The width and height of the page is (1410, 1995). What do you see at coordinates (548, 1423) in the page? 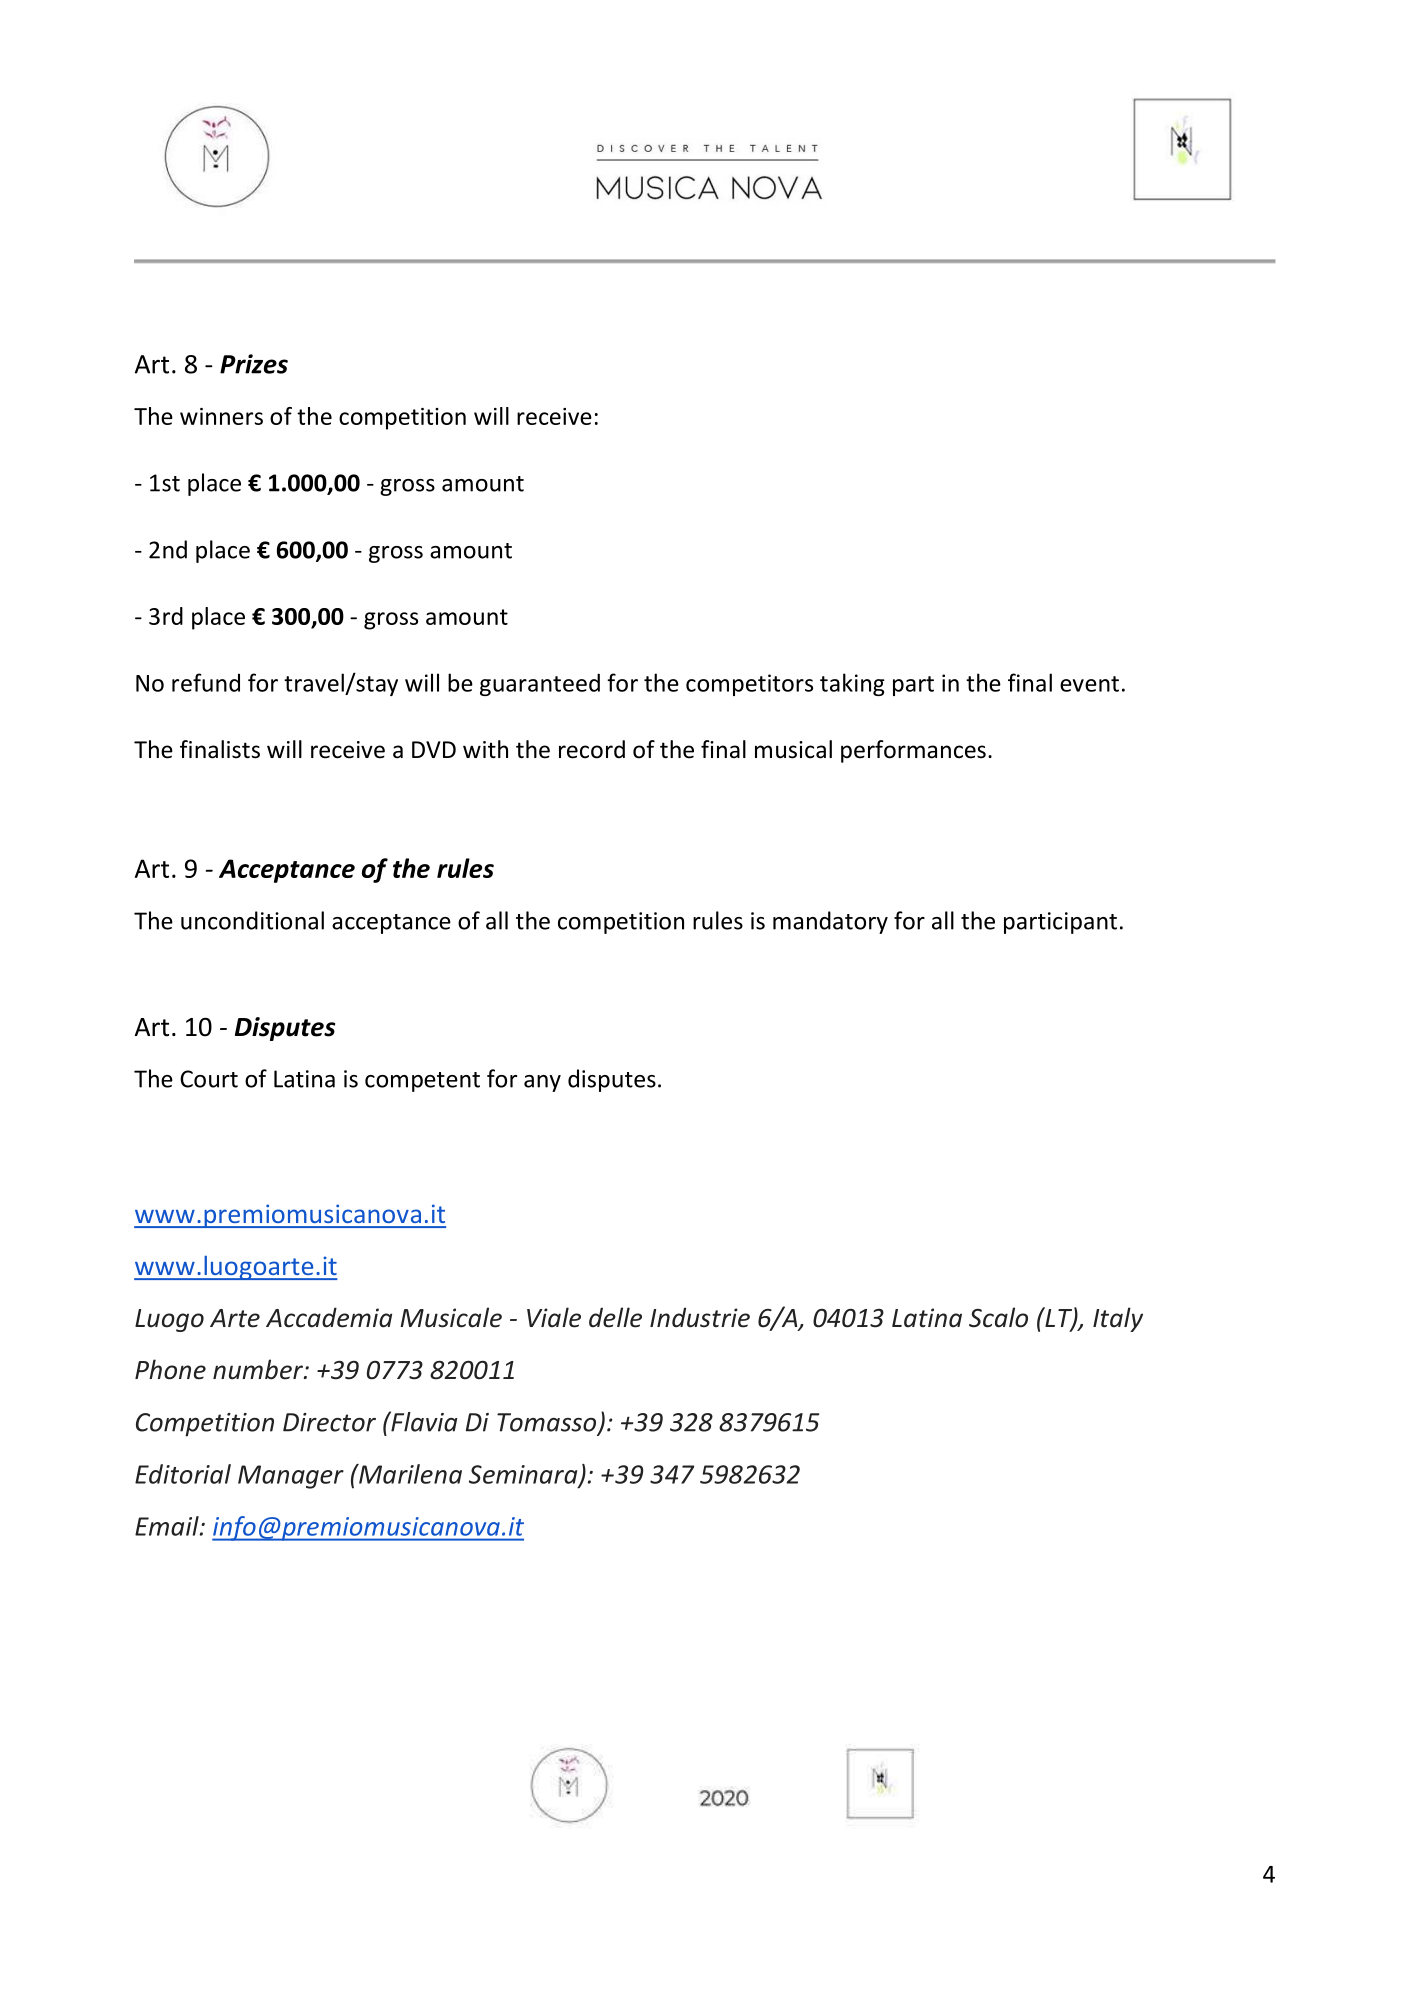
I see `Tomasso` at bounding box center [548, 1423].
